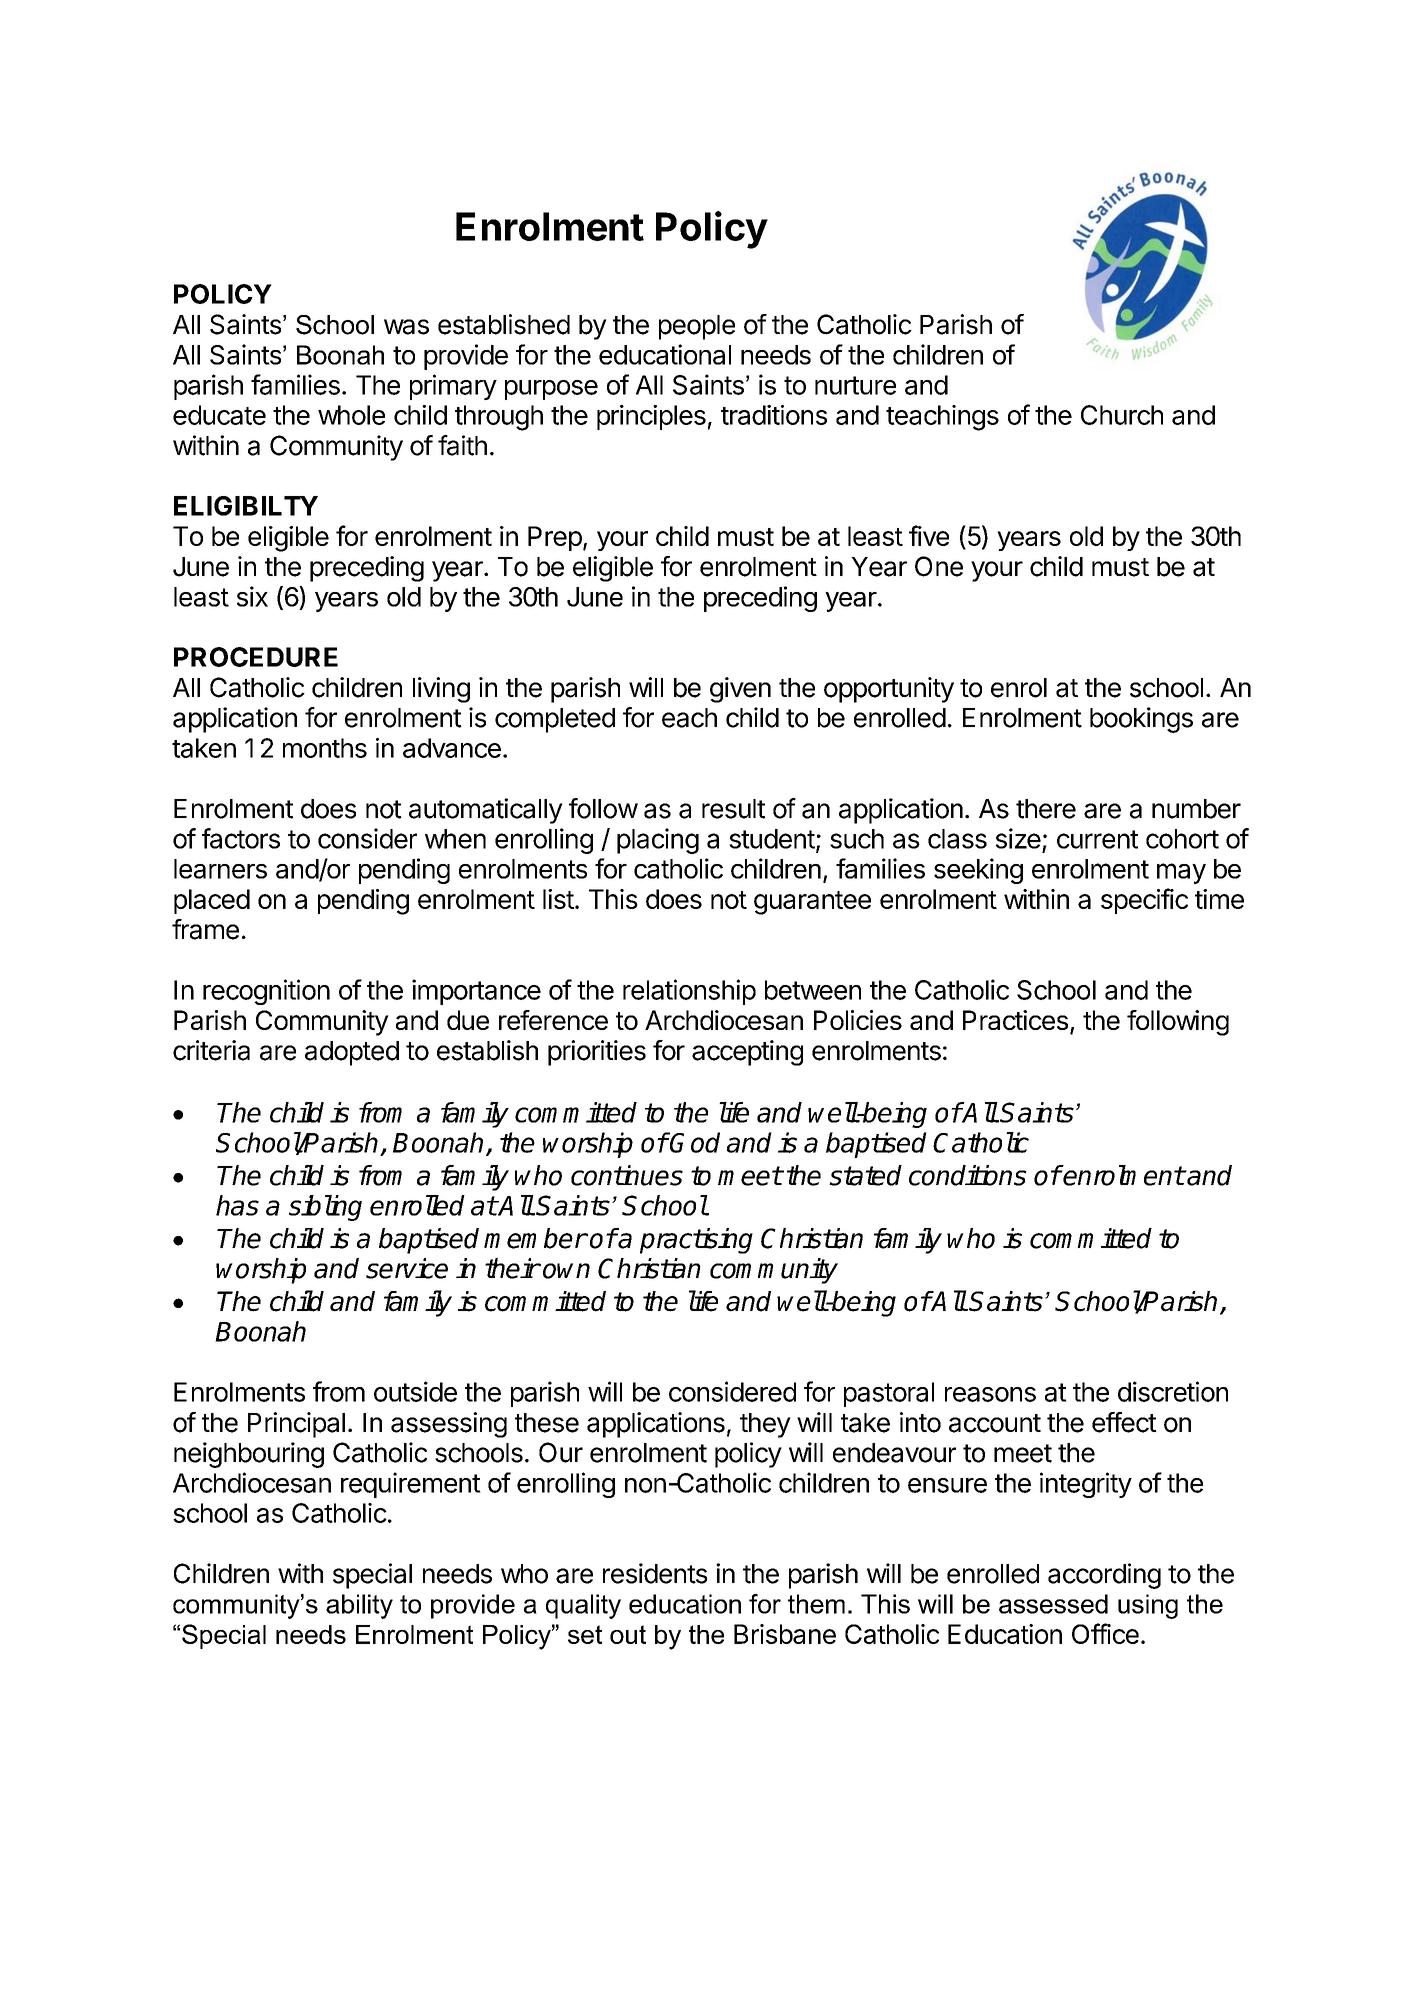  I want to click on months, so click(325, 748).
